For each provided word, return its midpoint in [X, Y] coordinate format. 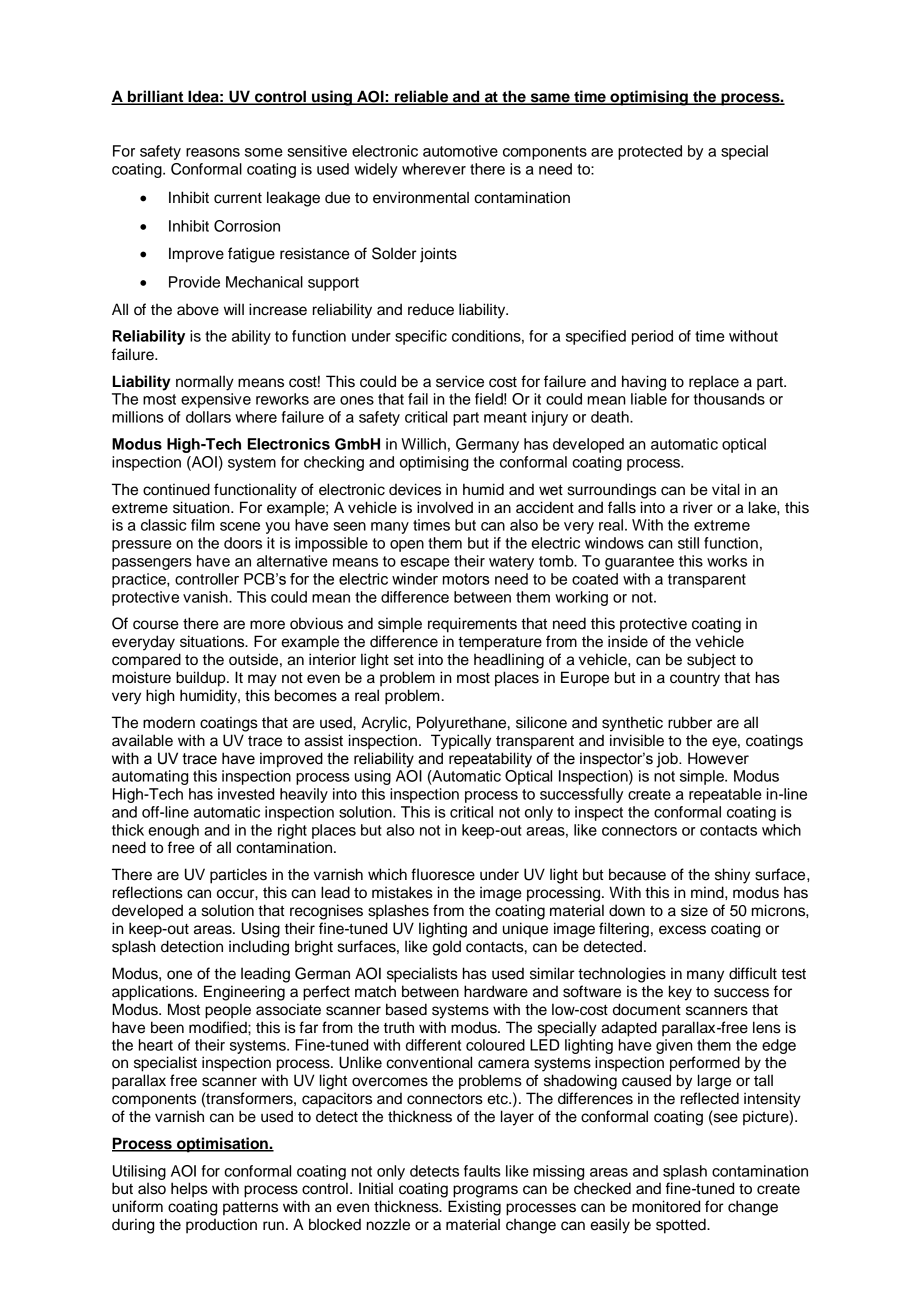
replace [714, 383]
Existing [474, 1208]
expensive [216, 400]
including [259, 948]
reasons [213, 152]
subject [711, 661]
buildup [202, 679]
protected [650, 152]
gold [446, 948]
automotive [460, 151]
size [694, 910]
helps [189, 1190]
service [460, 381]
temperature [500, 643]
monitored [666, 1206]
